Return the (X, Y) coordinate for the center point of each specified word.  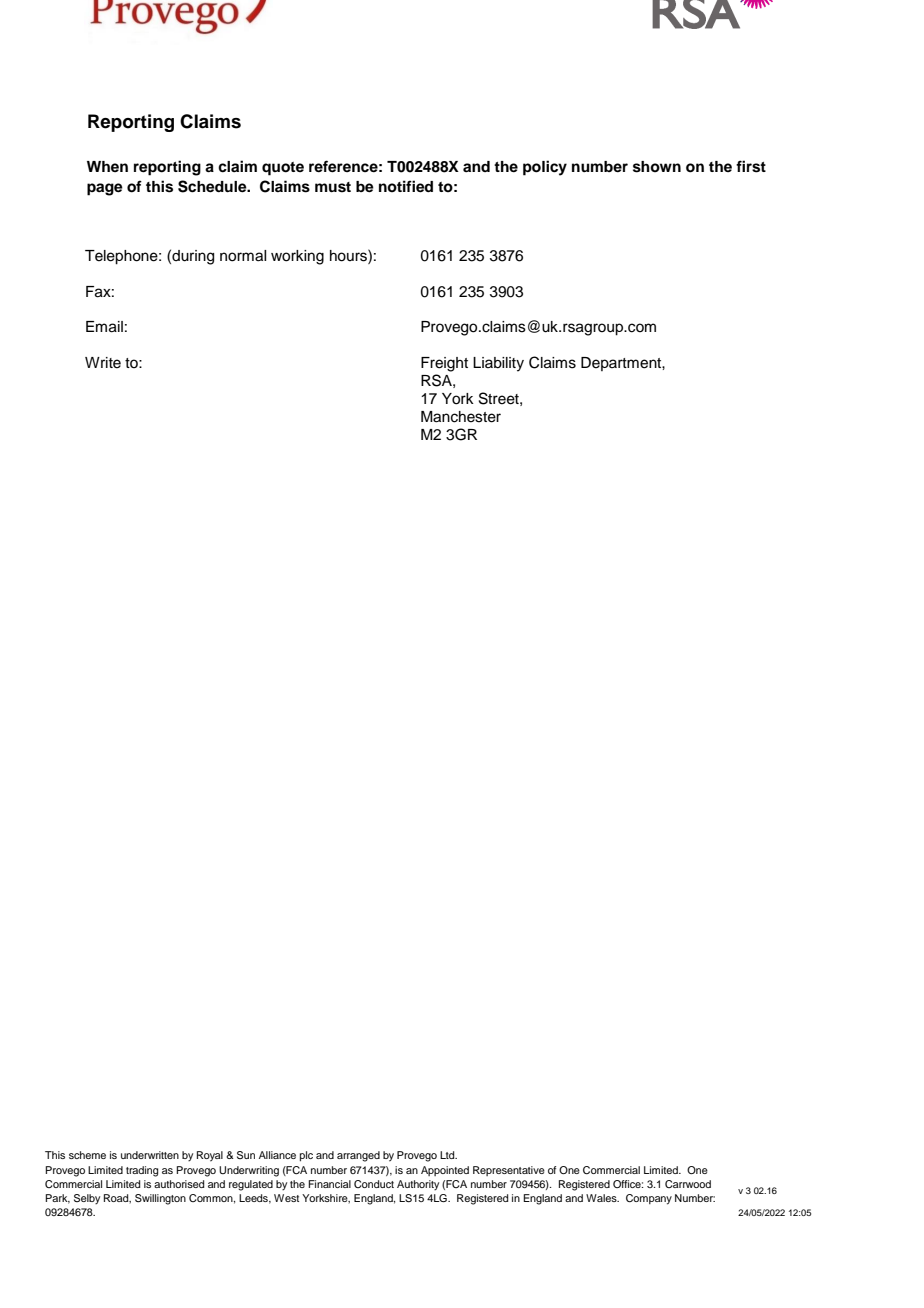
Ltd (448, 1155)
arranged (358, 1156)
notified (406, 186)
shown (657, 167)
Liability (498, 364)
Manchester (461, 417)
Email (104, 327)
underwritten (150, 1155)
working (297, 257)
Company (649, 1199)
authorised (179, 1184)
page (105, 189)
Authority (418, 1185)
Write (103, 363)
